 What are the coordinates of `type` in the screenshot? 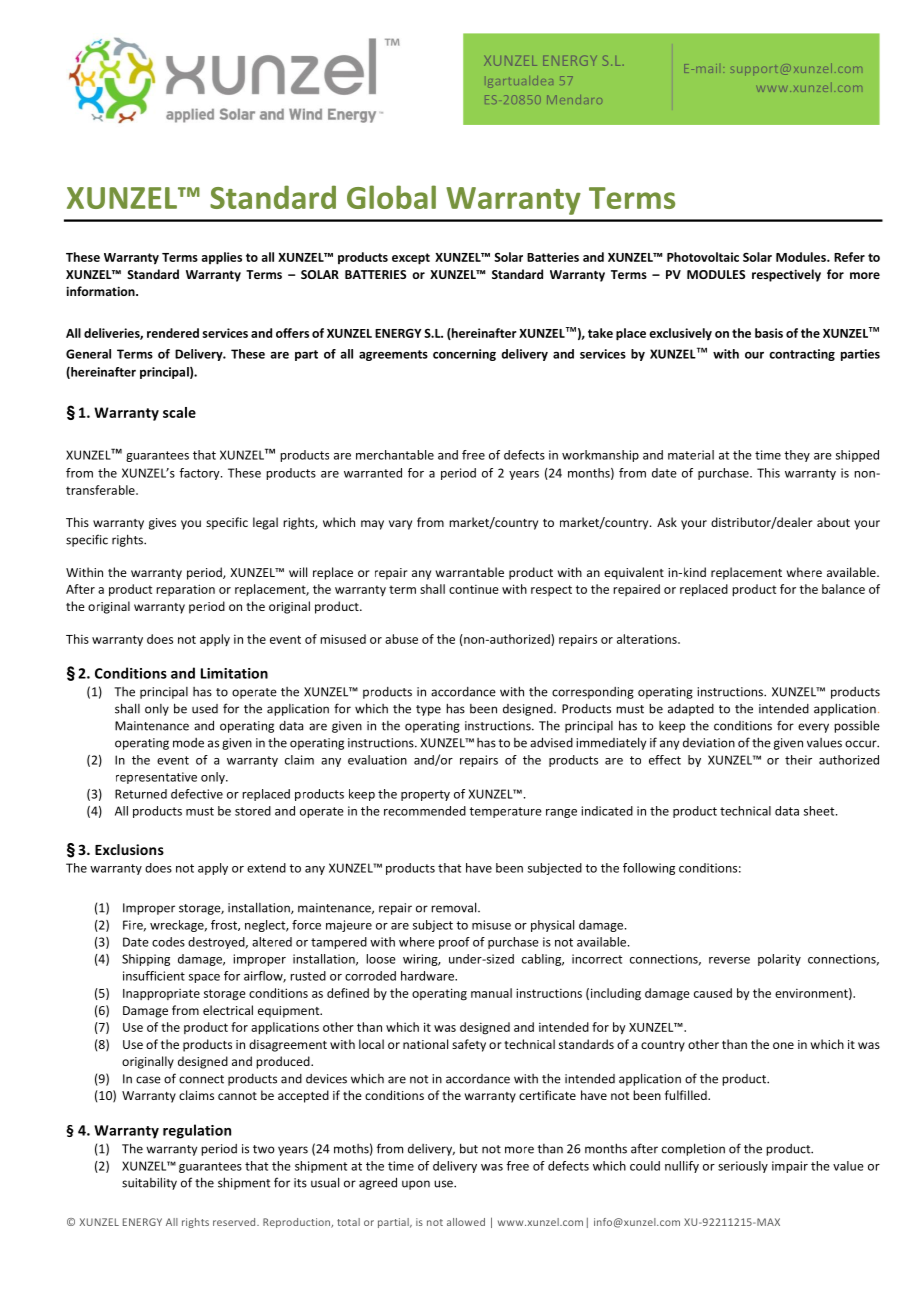 It's located at (428, 710).
